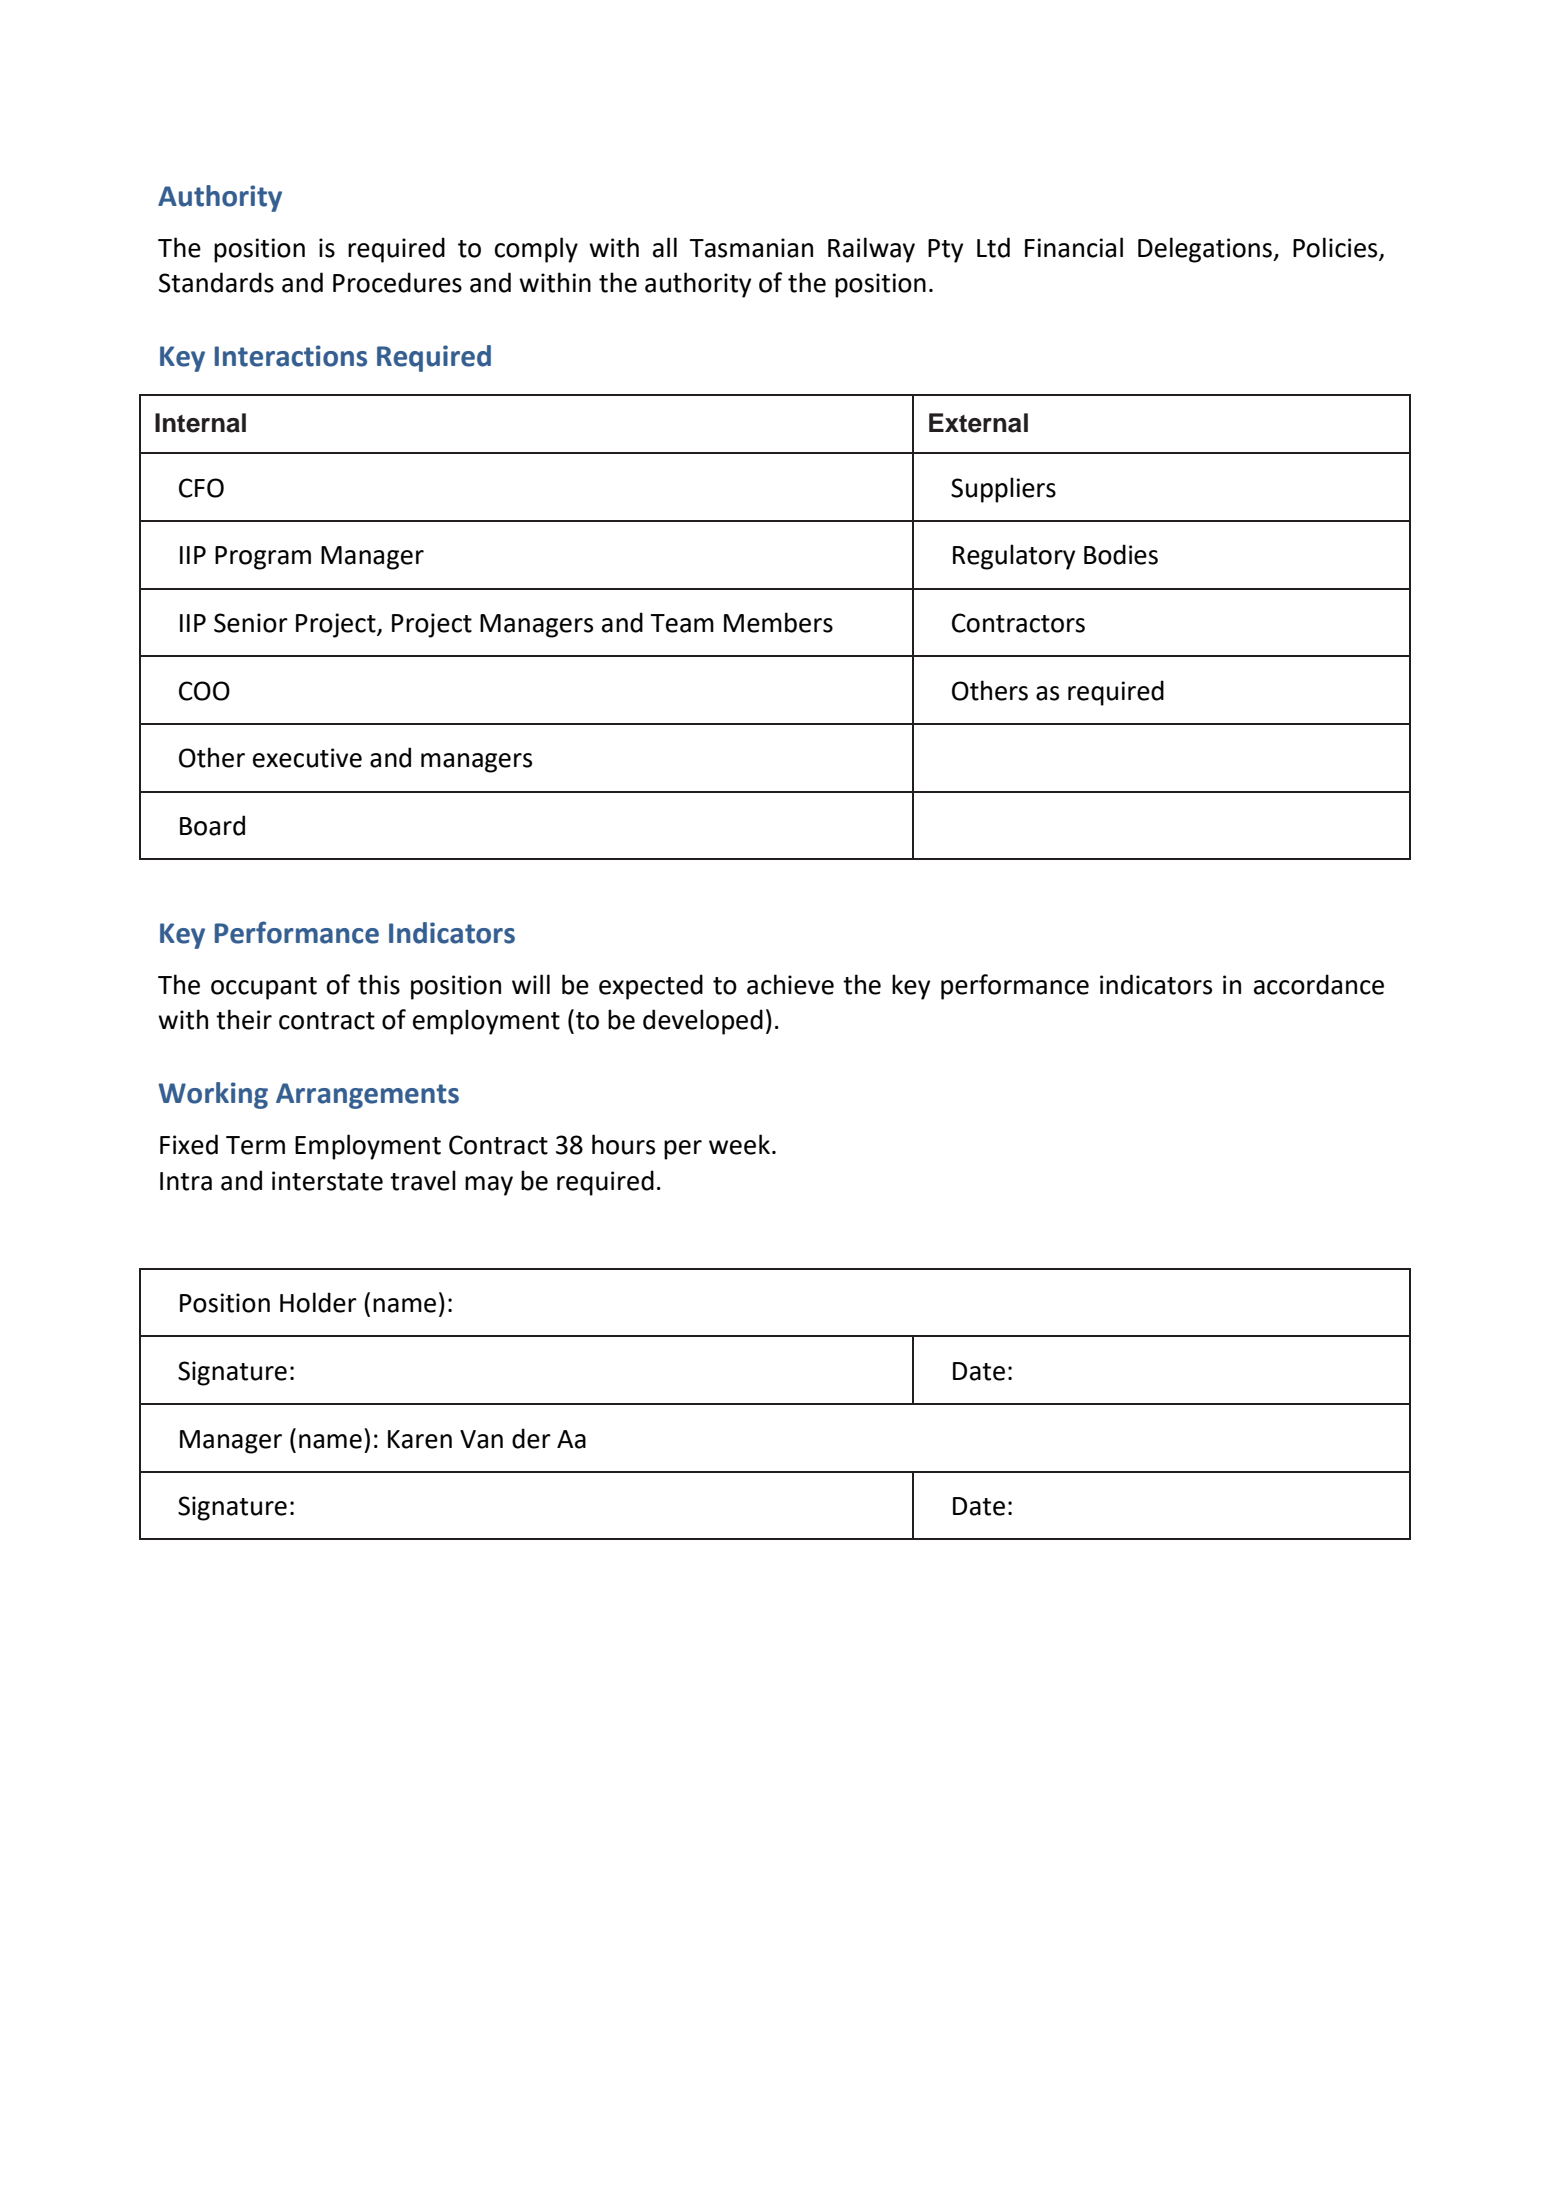  I want to click on Delegations, so click(1206, 250).
